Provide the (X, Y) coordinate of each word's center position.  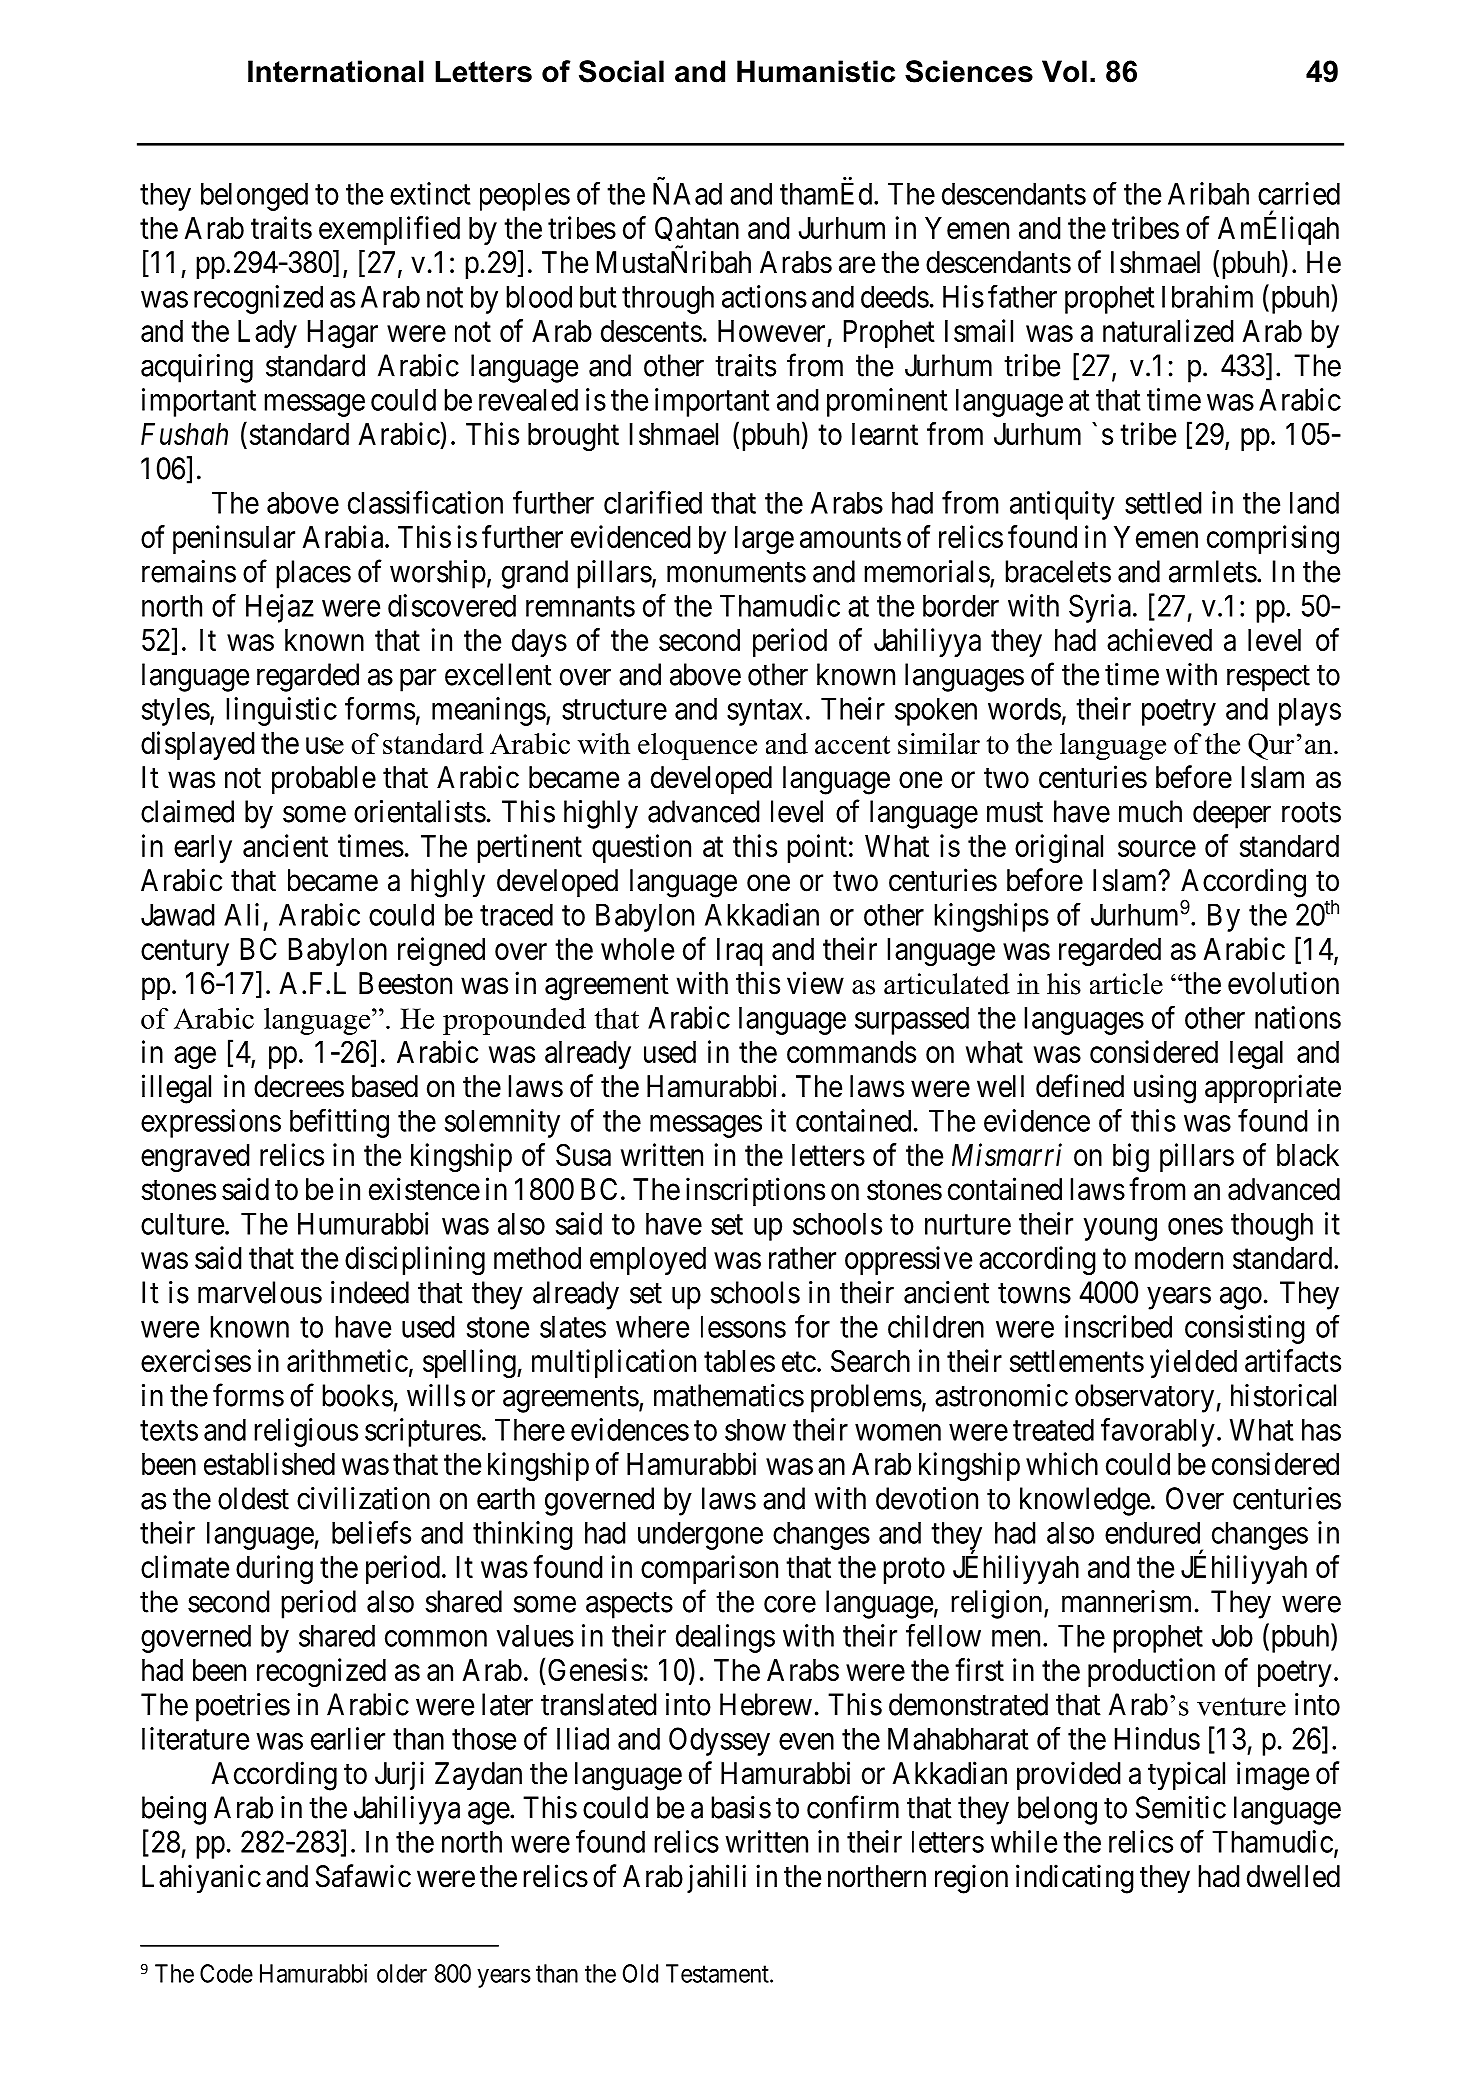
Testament (718, 1973)
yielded (1193, 1363)
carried (1299, 193)
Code (226, 1973)
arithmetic (347, 1360)
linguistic (281, 711)
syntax (765, 713)
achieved (1159, 639)
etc (799, 1362)
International (336, 71)
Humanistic (816, 71)
